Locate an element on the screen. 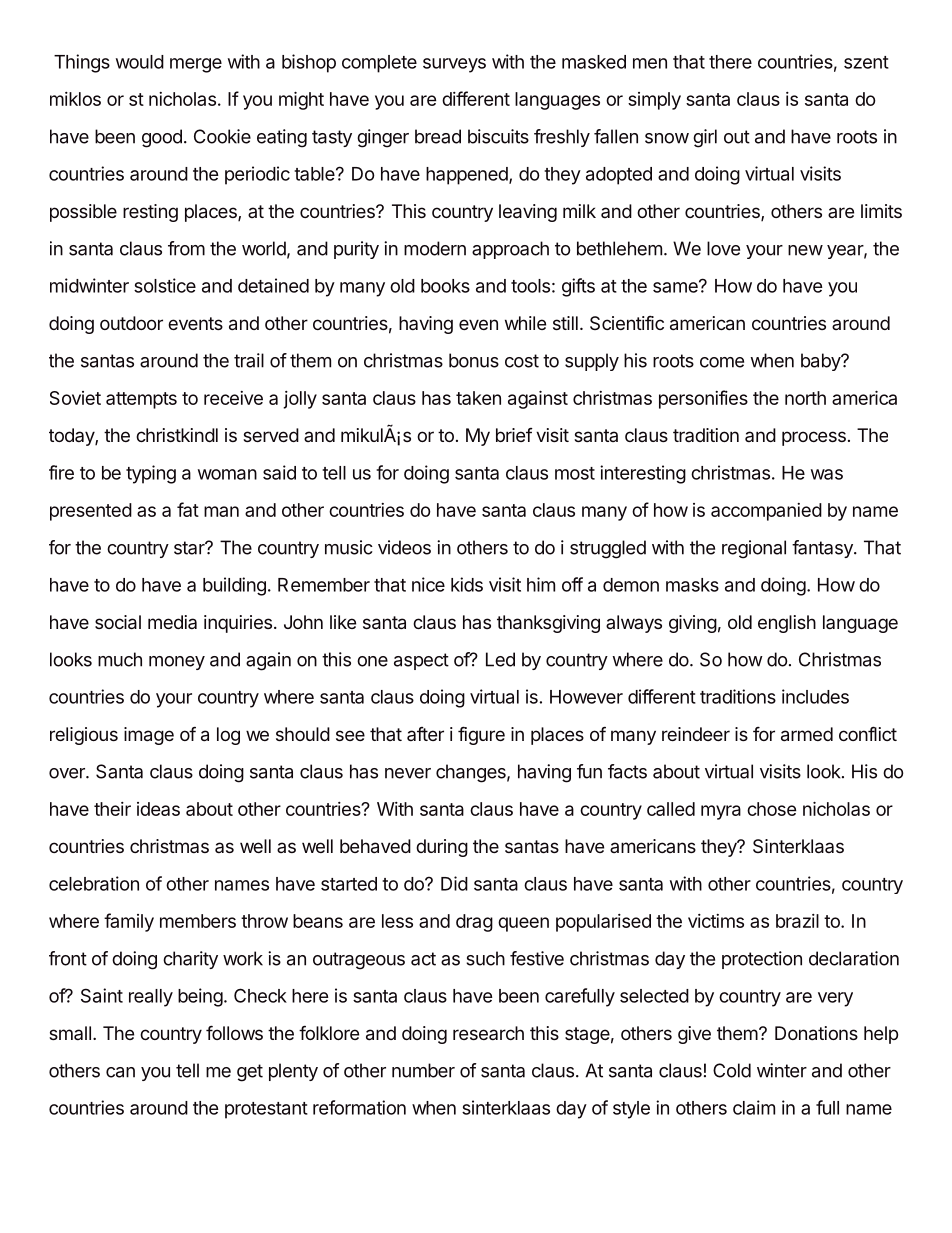 The width and height of the screenshot is (952, 1233). english is located at coordinates (787, 624).
